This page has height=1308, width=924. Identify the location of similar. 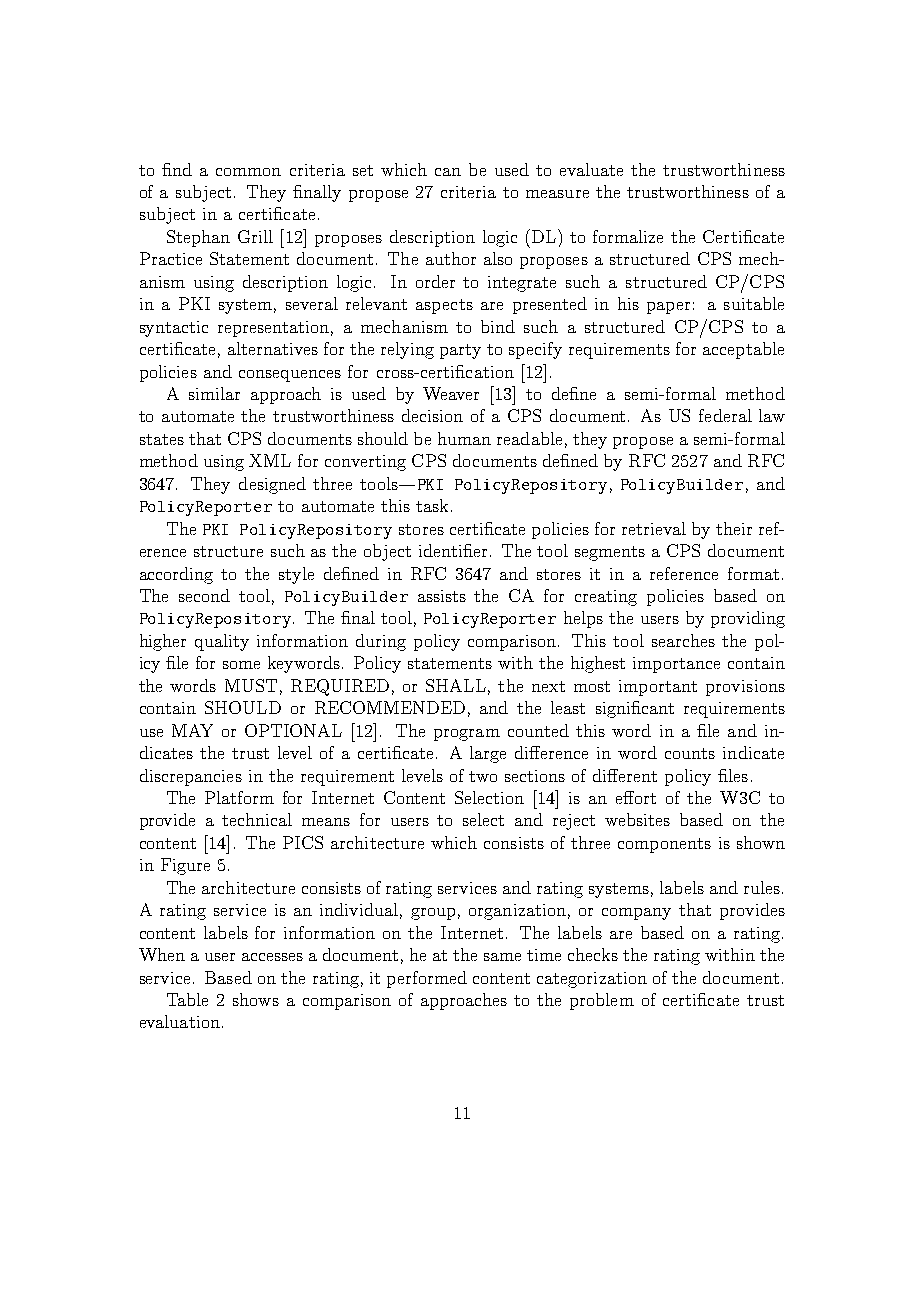
(214, 393).
